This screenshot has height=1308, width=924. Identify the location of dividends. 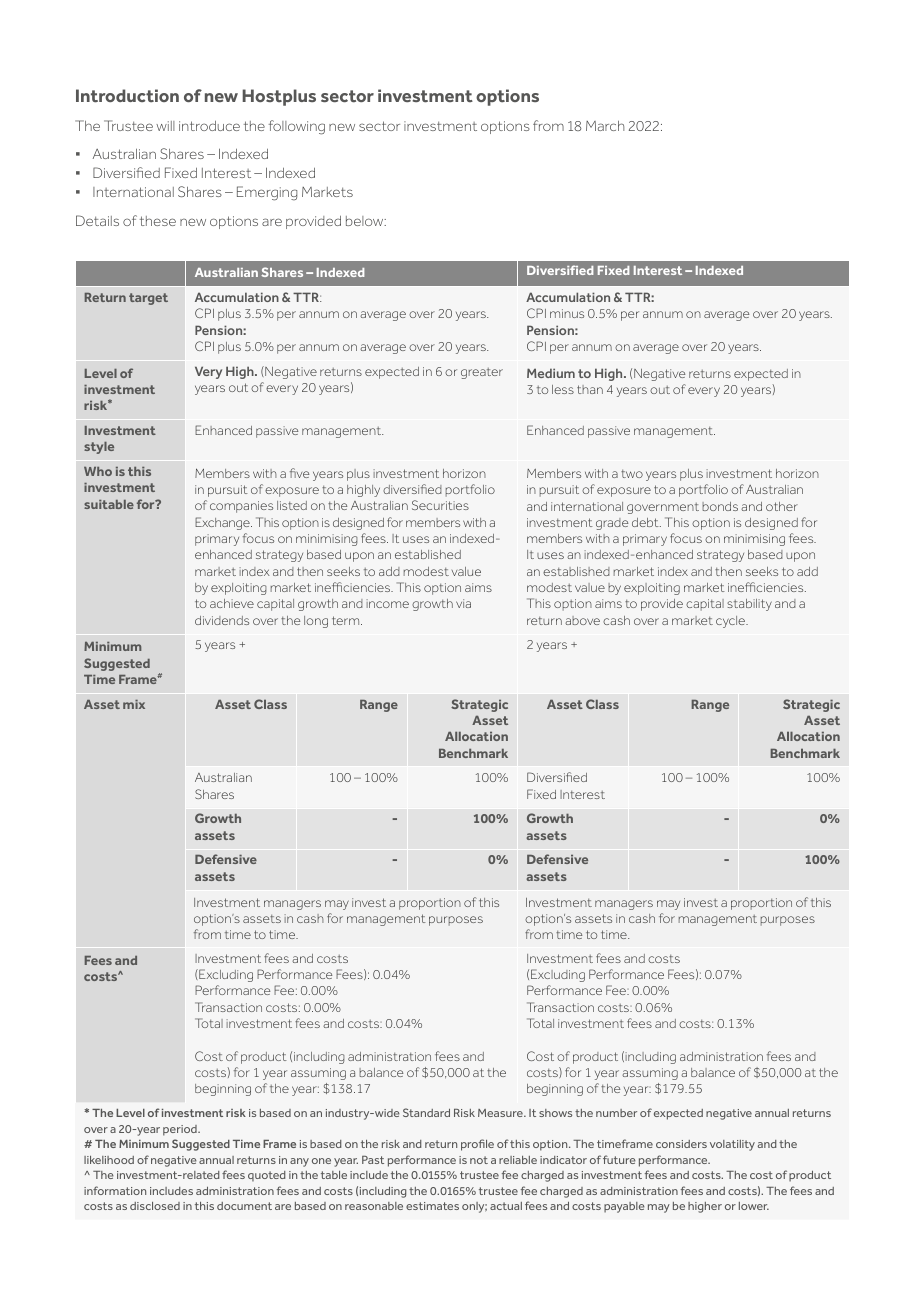
(222, 620).
